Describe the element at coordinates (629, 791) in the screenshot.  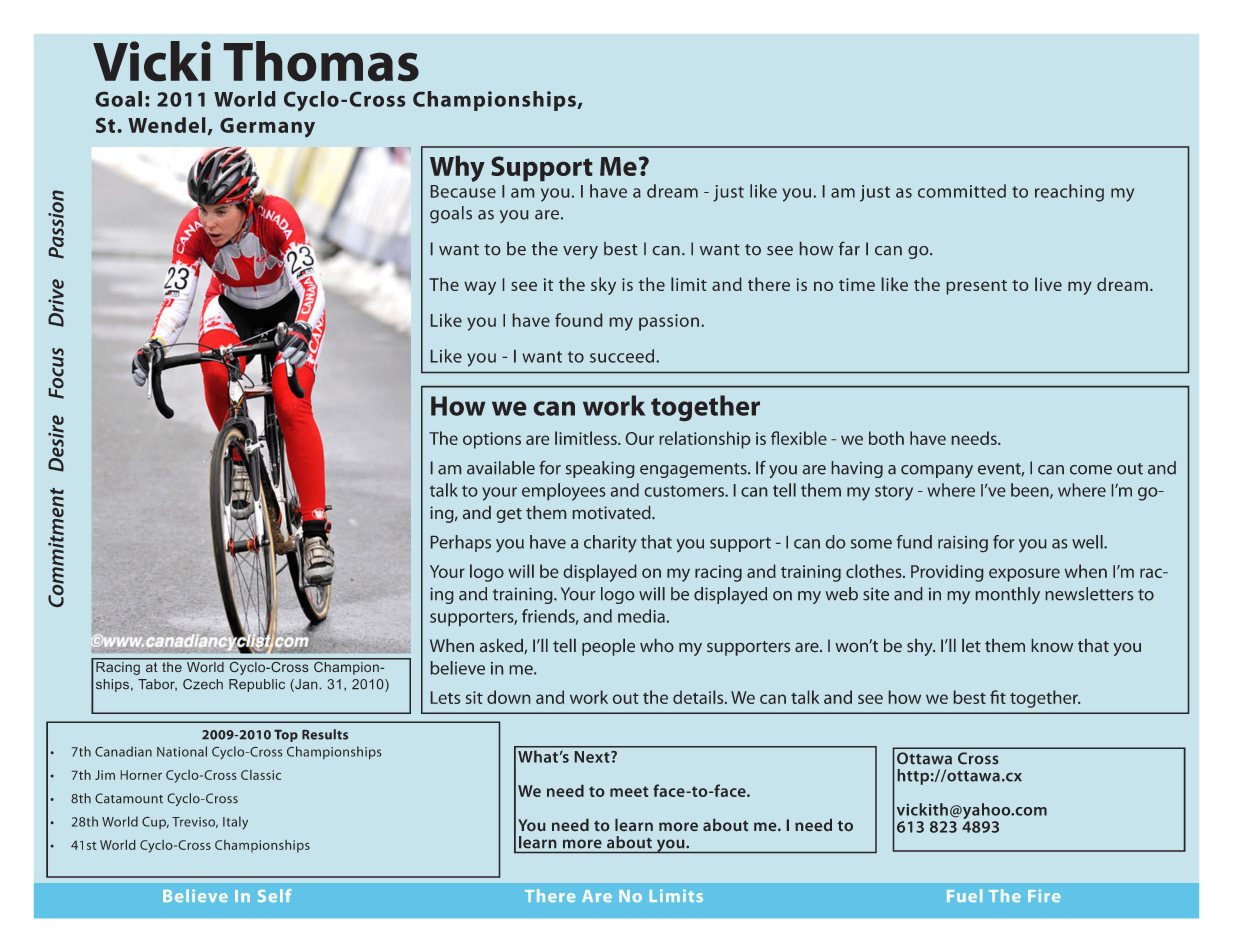
I see `meet` at that location.
